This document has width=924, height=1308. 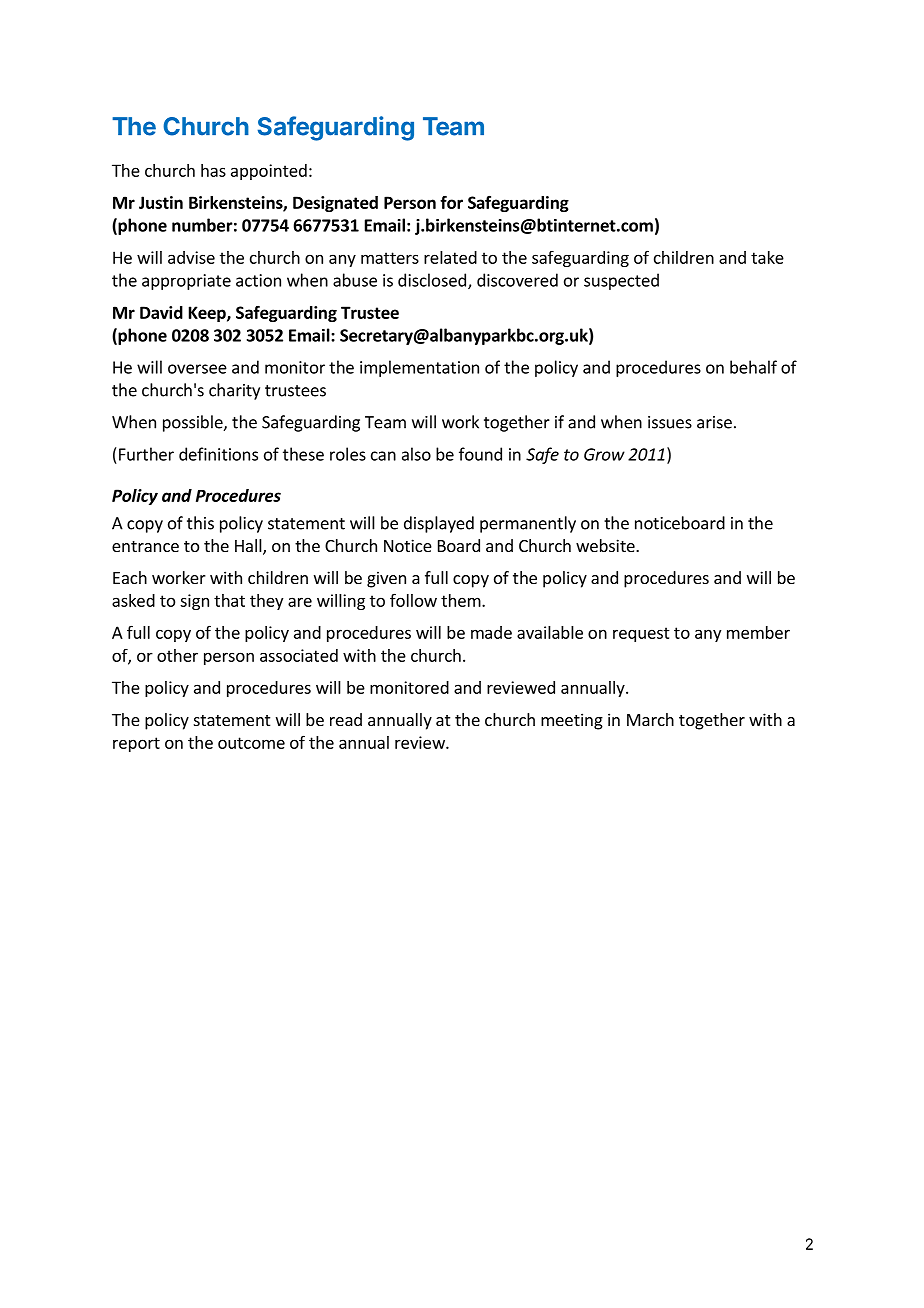 I want to click on behalf, so click(x=753, y=367).
